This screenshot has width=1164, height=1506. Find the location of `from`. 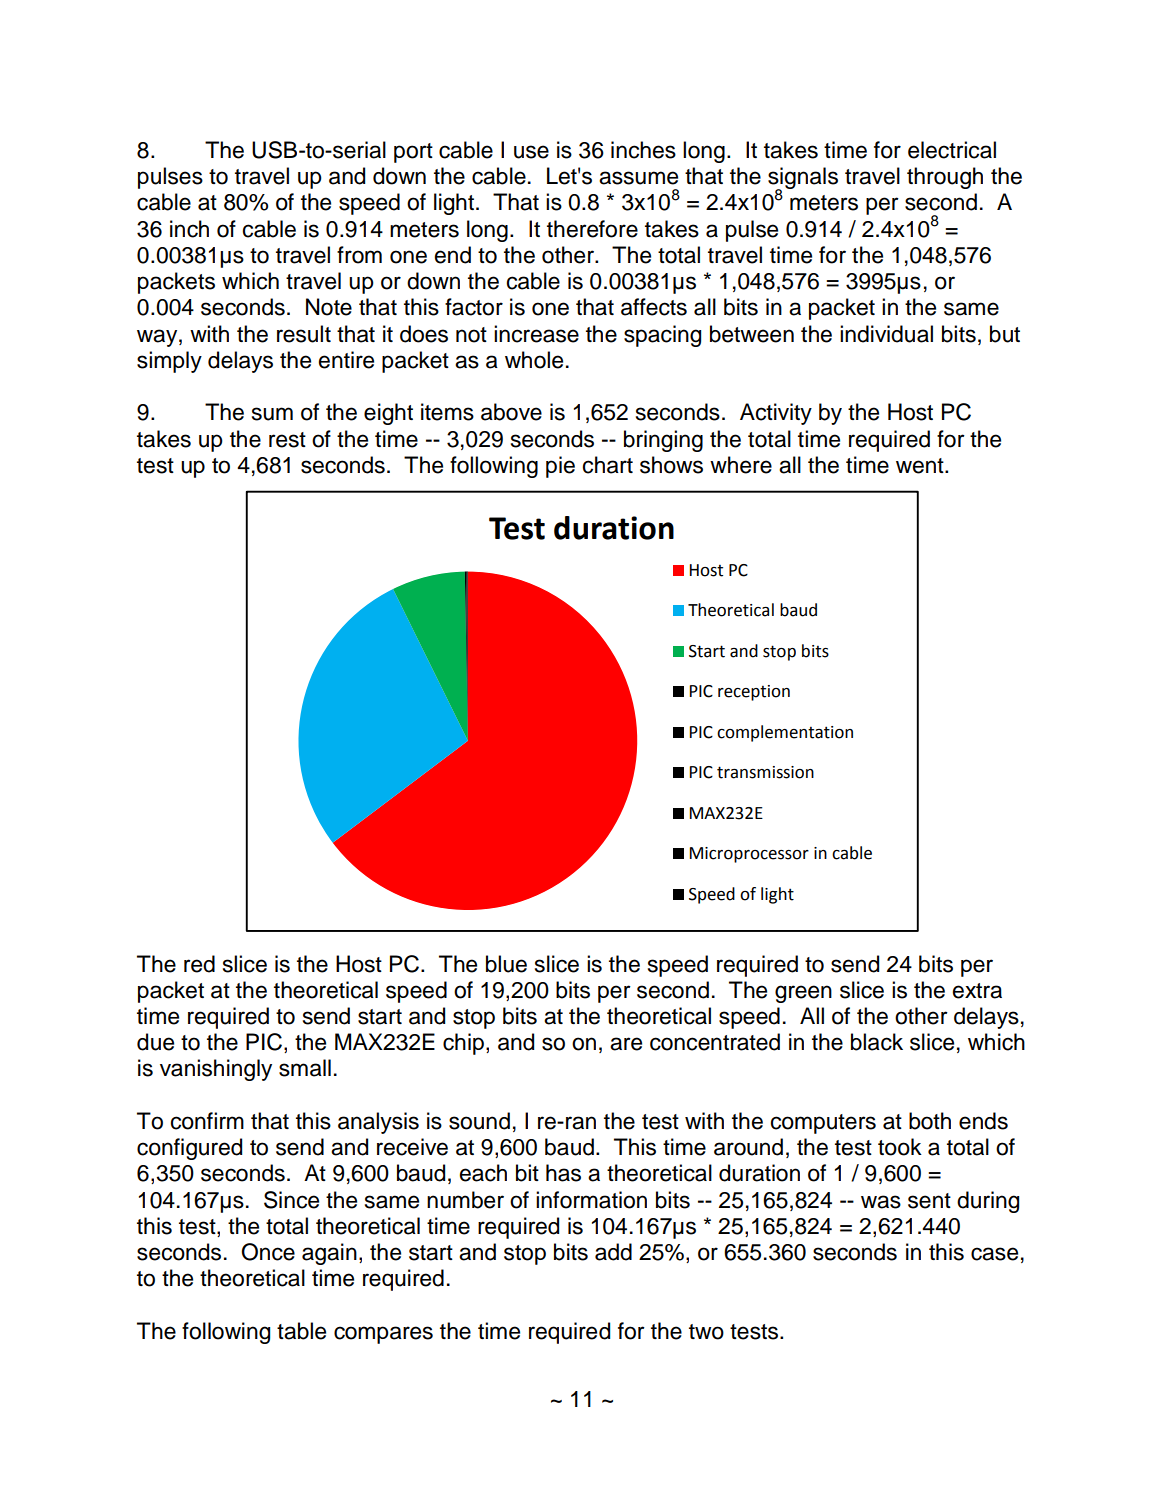

from is located at coordinates (359, 255).
